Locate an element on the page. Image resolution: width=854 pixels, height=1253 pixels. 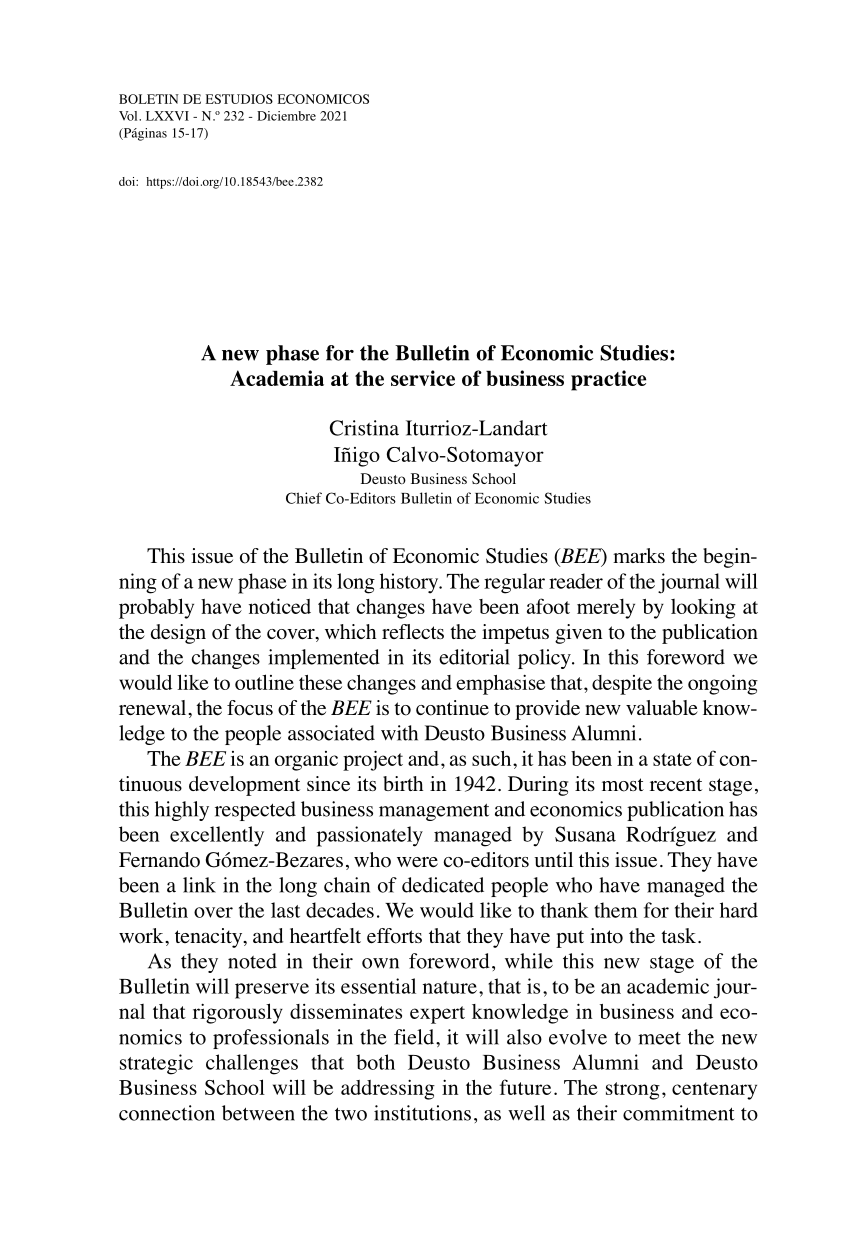
strong is located at coordinates (633, 1091).
